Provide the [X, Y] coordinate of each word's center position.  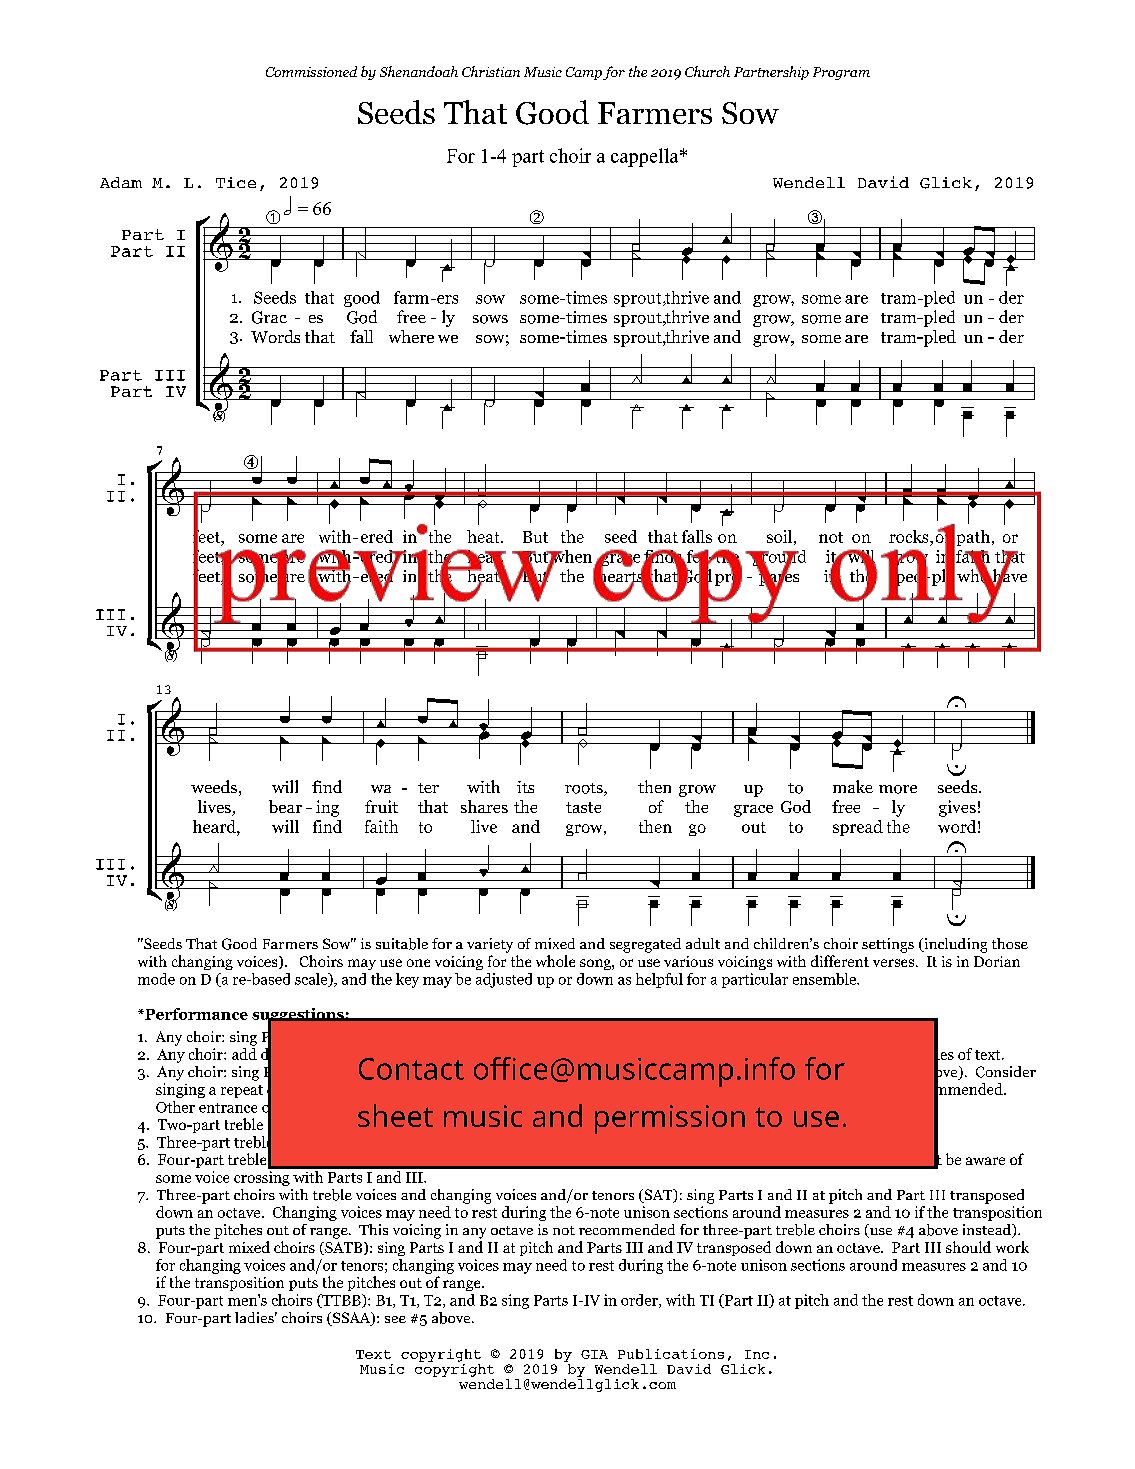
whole [555, 961]
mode [156, 979]
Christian [491, 71]
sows [490, 319]
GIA [594, 1354]
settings [888, 945]
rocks [910, 538]
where [411, 336]
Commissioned [311, 71]
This [373, 1229]
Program [841, 73]
